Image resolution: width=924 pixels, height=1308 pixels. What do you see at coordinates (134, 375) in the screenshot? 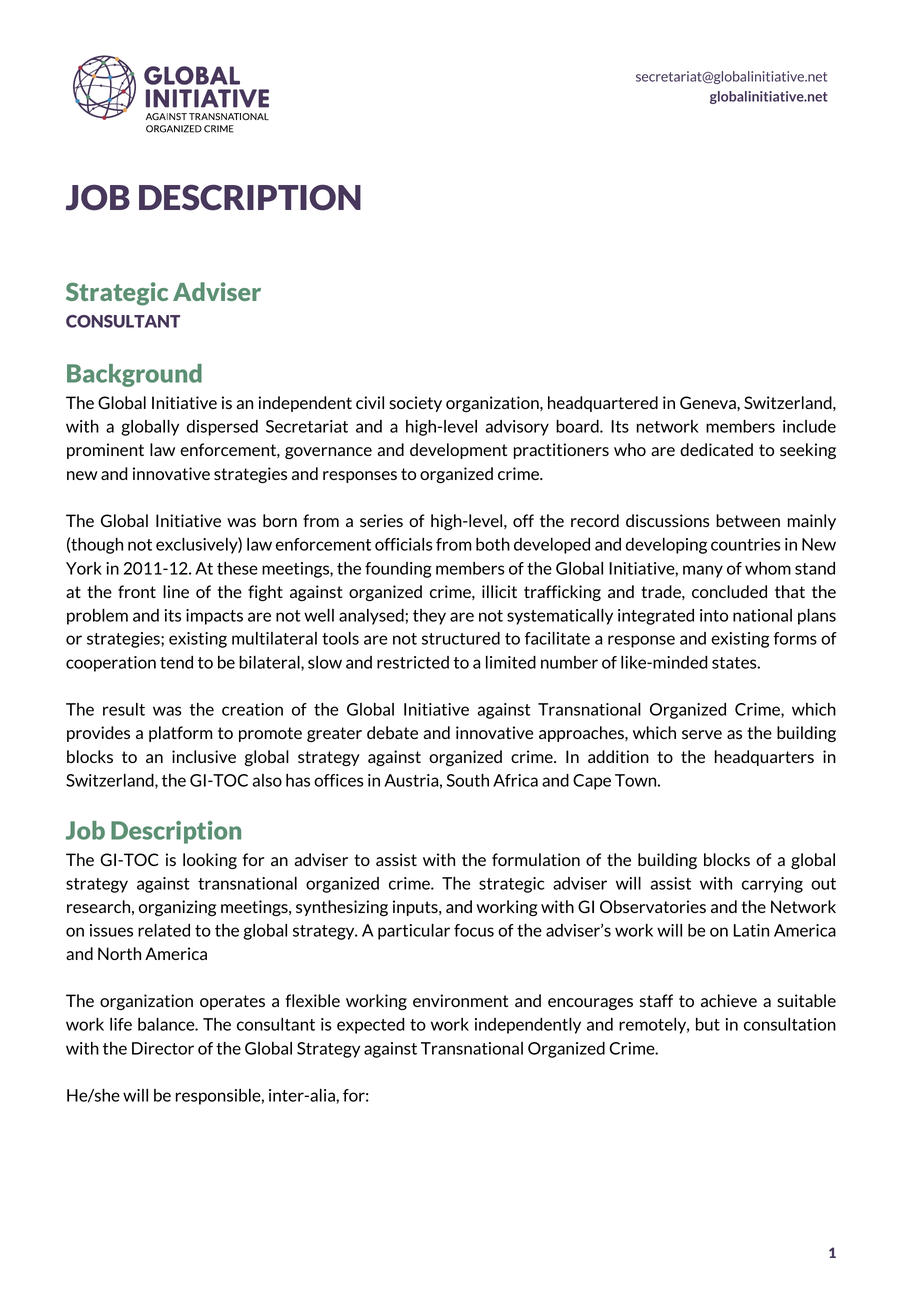
I see `Background` at bounding box center [134, 375].
